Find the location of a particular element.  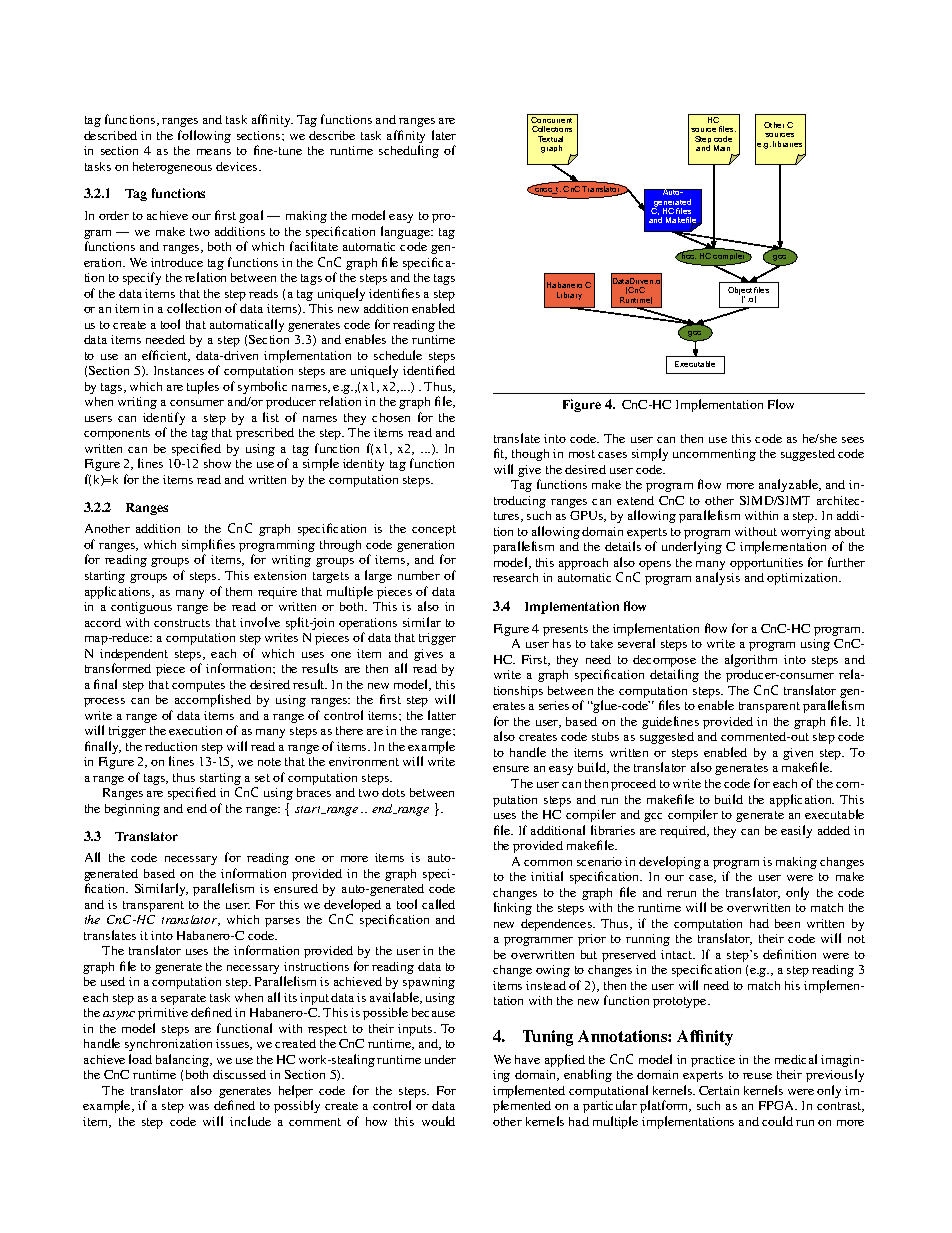

show is located at coordinates (217, 463).
